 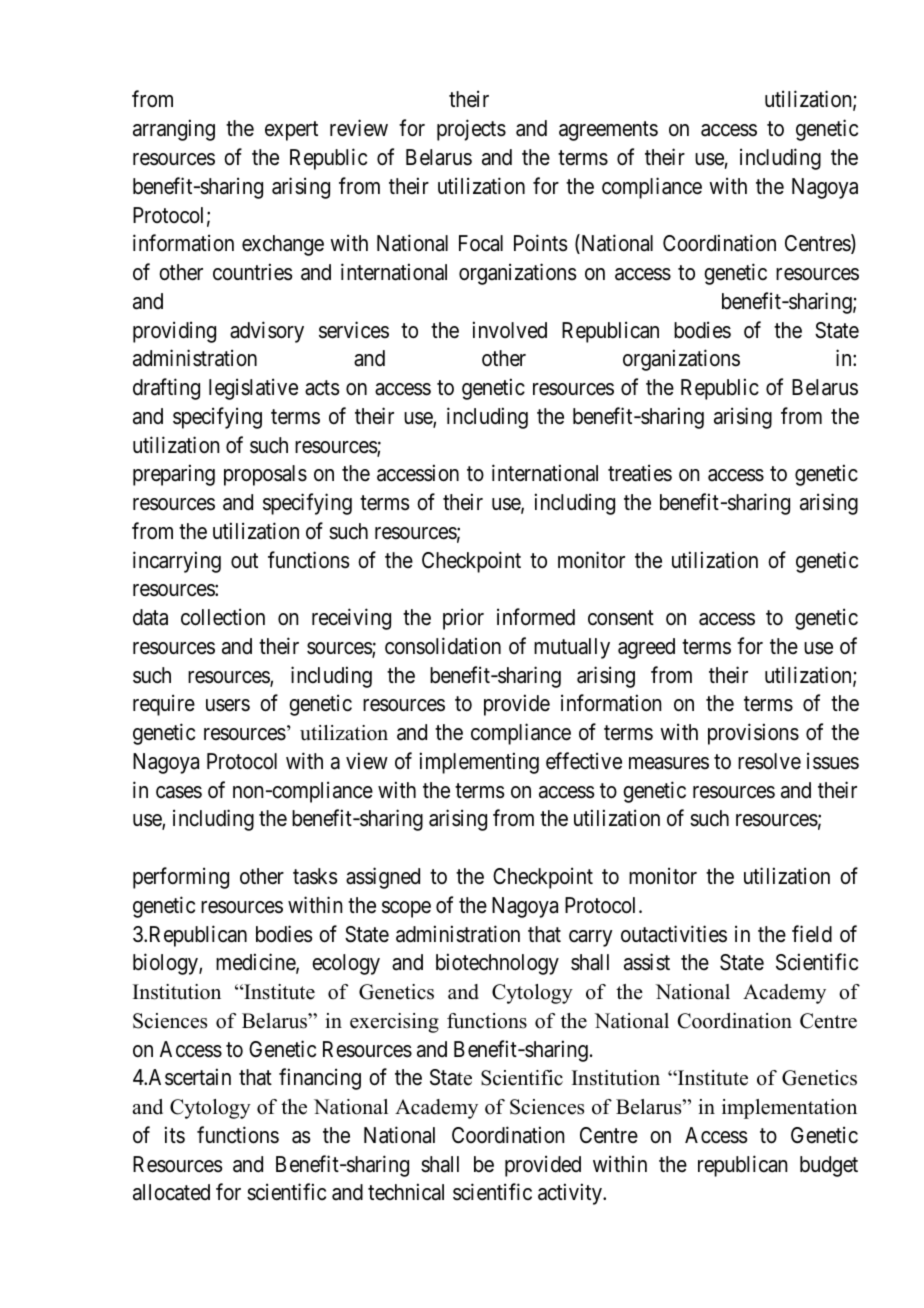 I want to click on its, so click(x=175, y=1135).
